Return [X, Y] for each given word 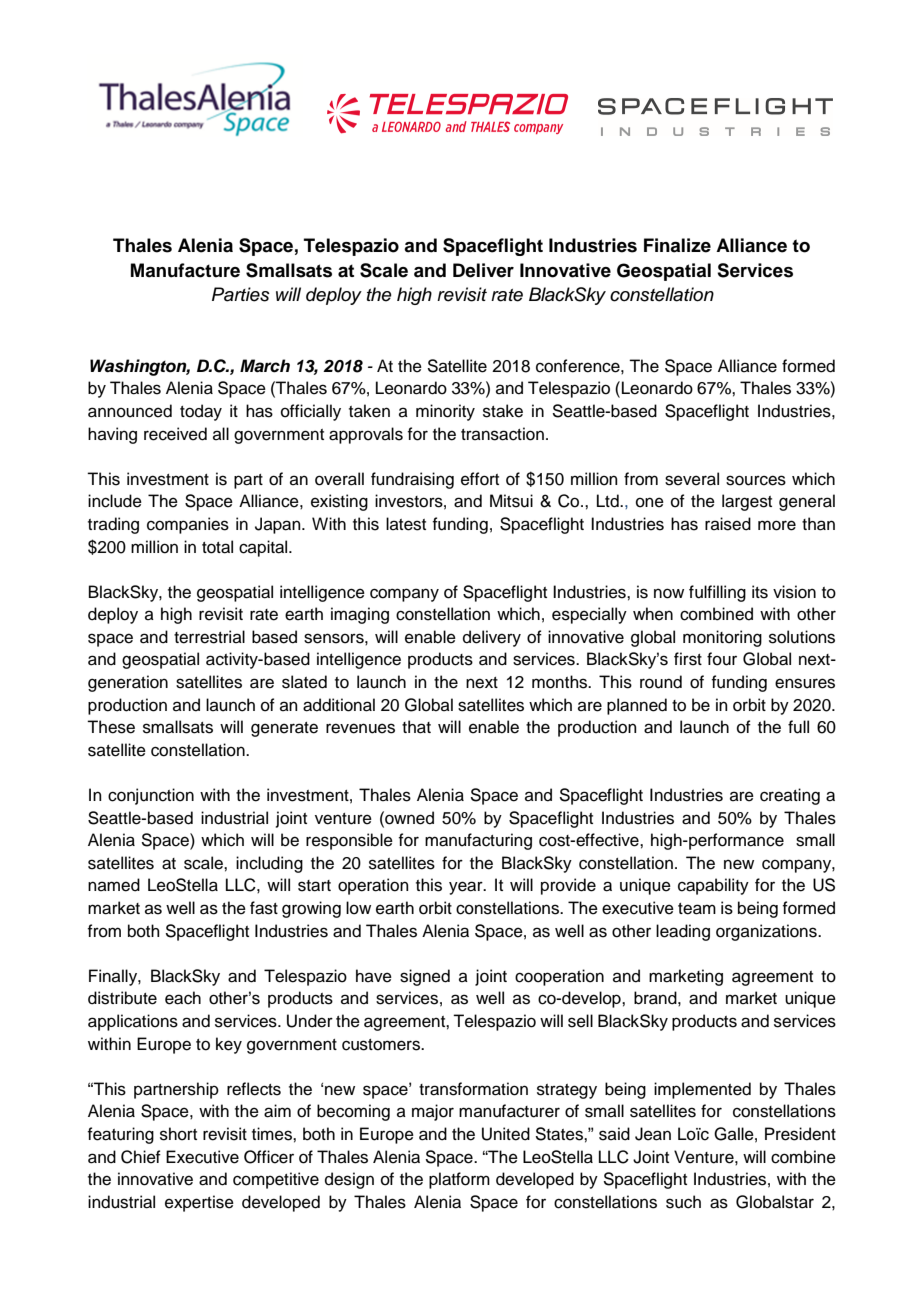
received [175, 434]
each [183, 998]
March [265, 366]
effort [480, 479]
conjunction [151, 796]
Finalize [677, 245]
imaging [360, 615]
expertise [199, 1203]
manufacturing [478, 841]
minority [445, 412]
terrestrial [209, 637]
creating [790, 796]
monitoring [722, 638]
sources [756, 480]
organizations [767, 932]
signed [425, 977]
